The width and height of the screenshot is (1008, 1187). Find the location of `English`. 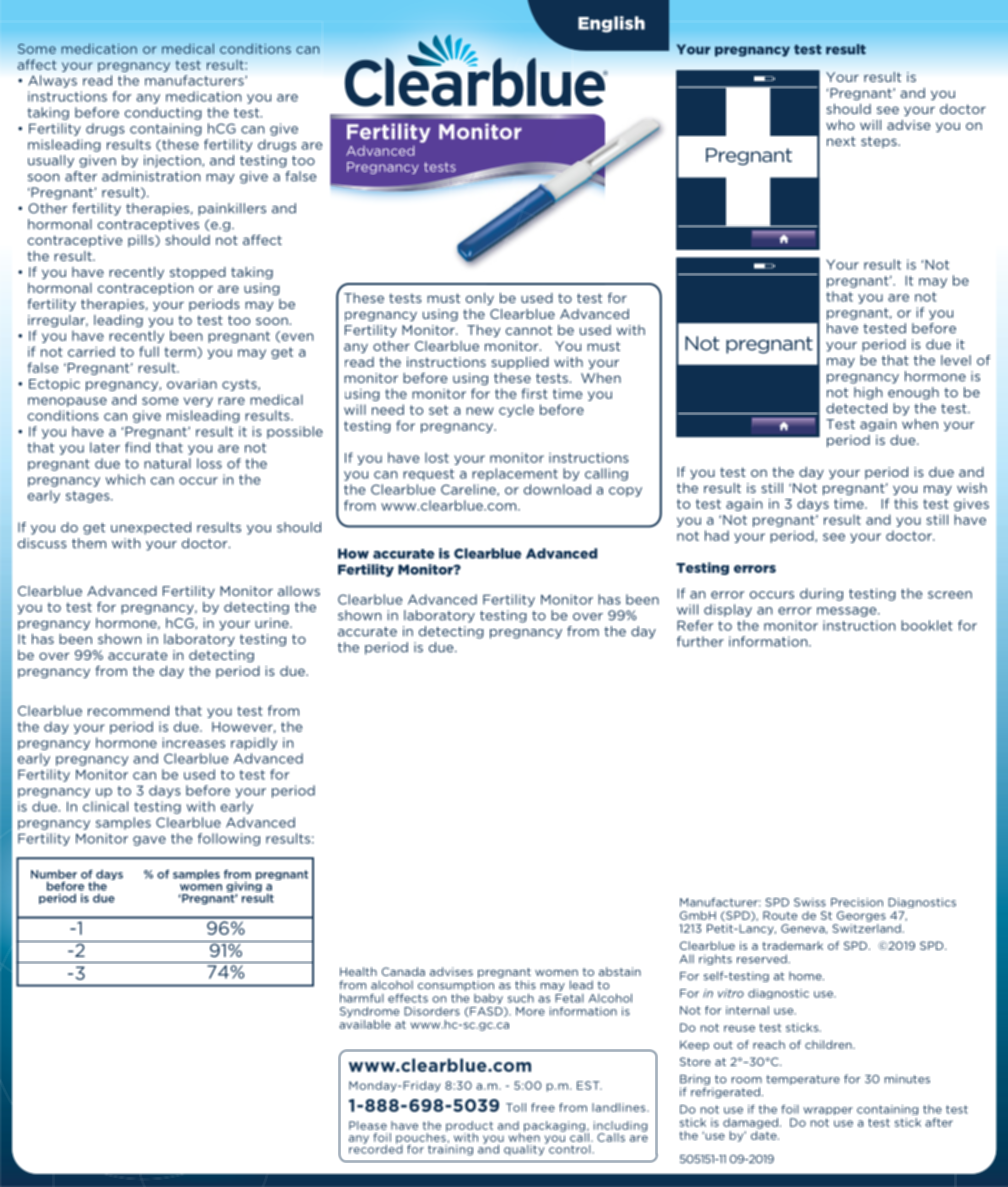

English is located at coordinates (611, 24).
